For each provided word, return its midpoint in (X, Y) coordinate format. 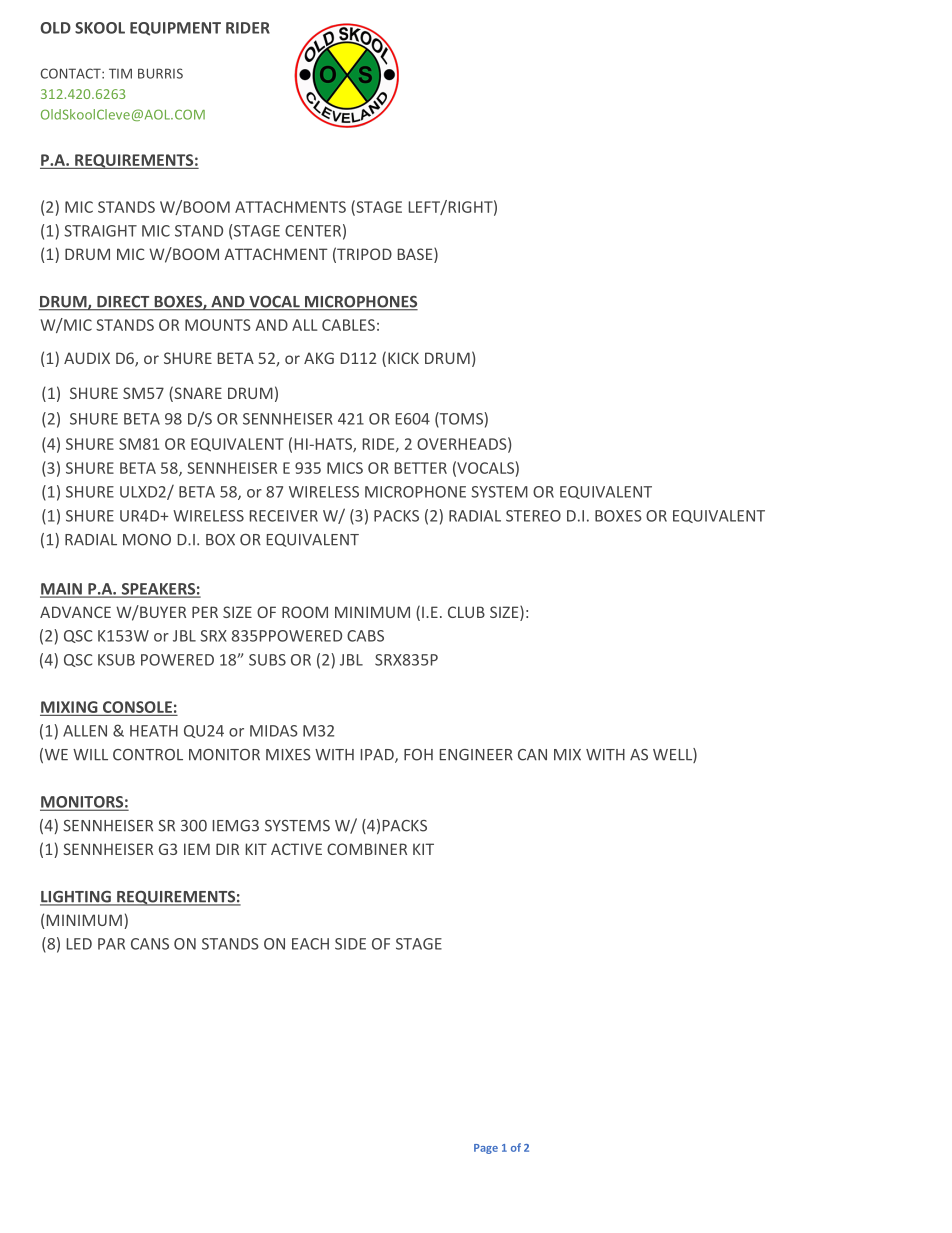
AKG (319, 358)
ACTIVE (296, 849)
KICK (403, 358)
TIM (120, 73)
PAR (111, 944)
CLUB (466, 612)
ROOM (305, 612)
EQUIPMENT (175, 29)
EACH (310, 944)
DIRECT (123, 303)
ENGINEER (476, 755)
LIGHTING (76, 898)
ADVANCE (75, 612)
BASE (416, 255)
